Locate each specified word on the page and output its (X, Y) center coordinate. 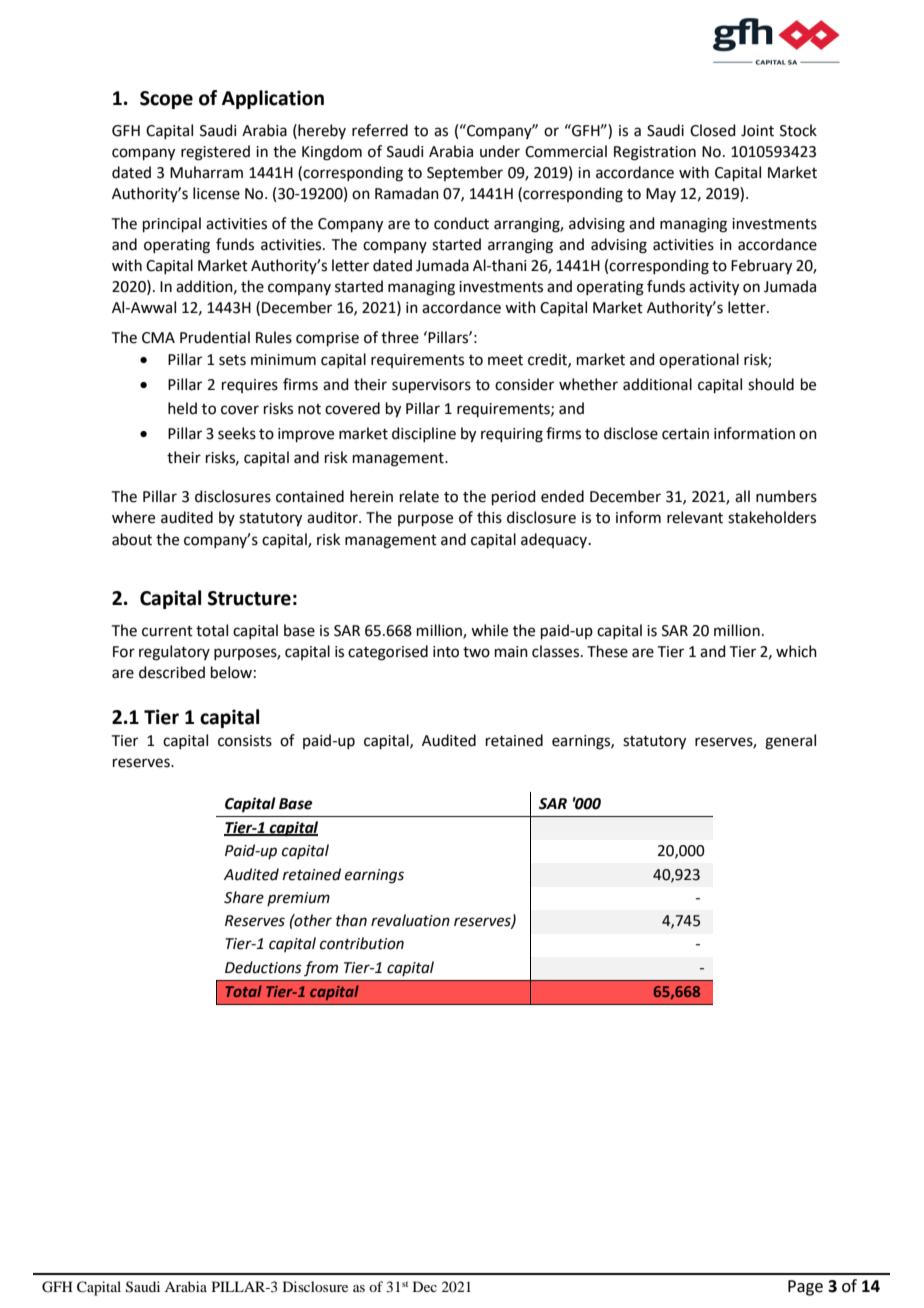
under (500, 151)
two (476, 652)
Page (805, 1288)
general (790, 742)
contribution (362, 943)
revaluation (410, 920)
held (182, 408)
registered (215, 153)
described (172, 672)
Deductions (263, 967)
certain (685, 434)
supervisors (431, 386)
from (321, 968)
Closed (713, 130)
